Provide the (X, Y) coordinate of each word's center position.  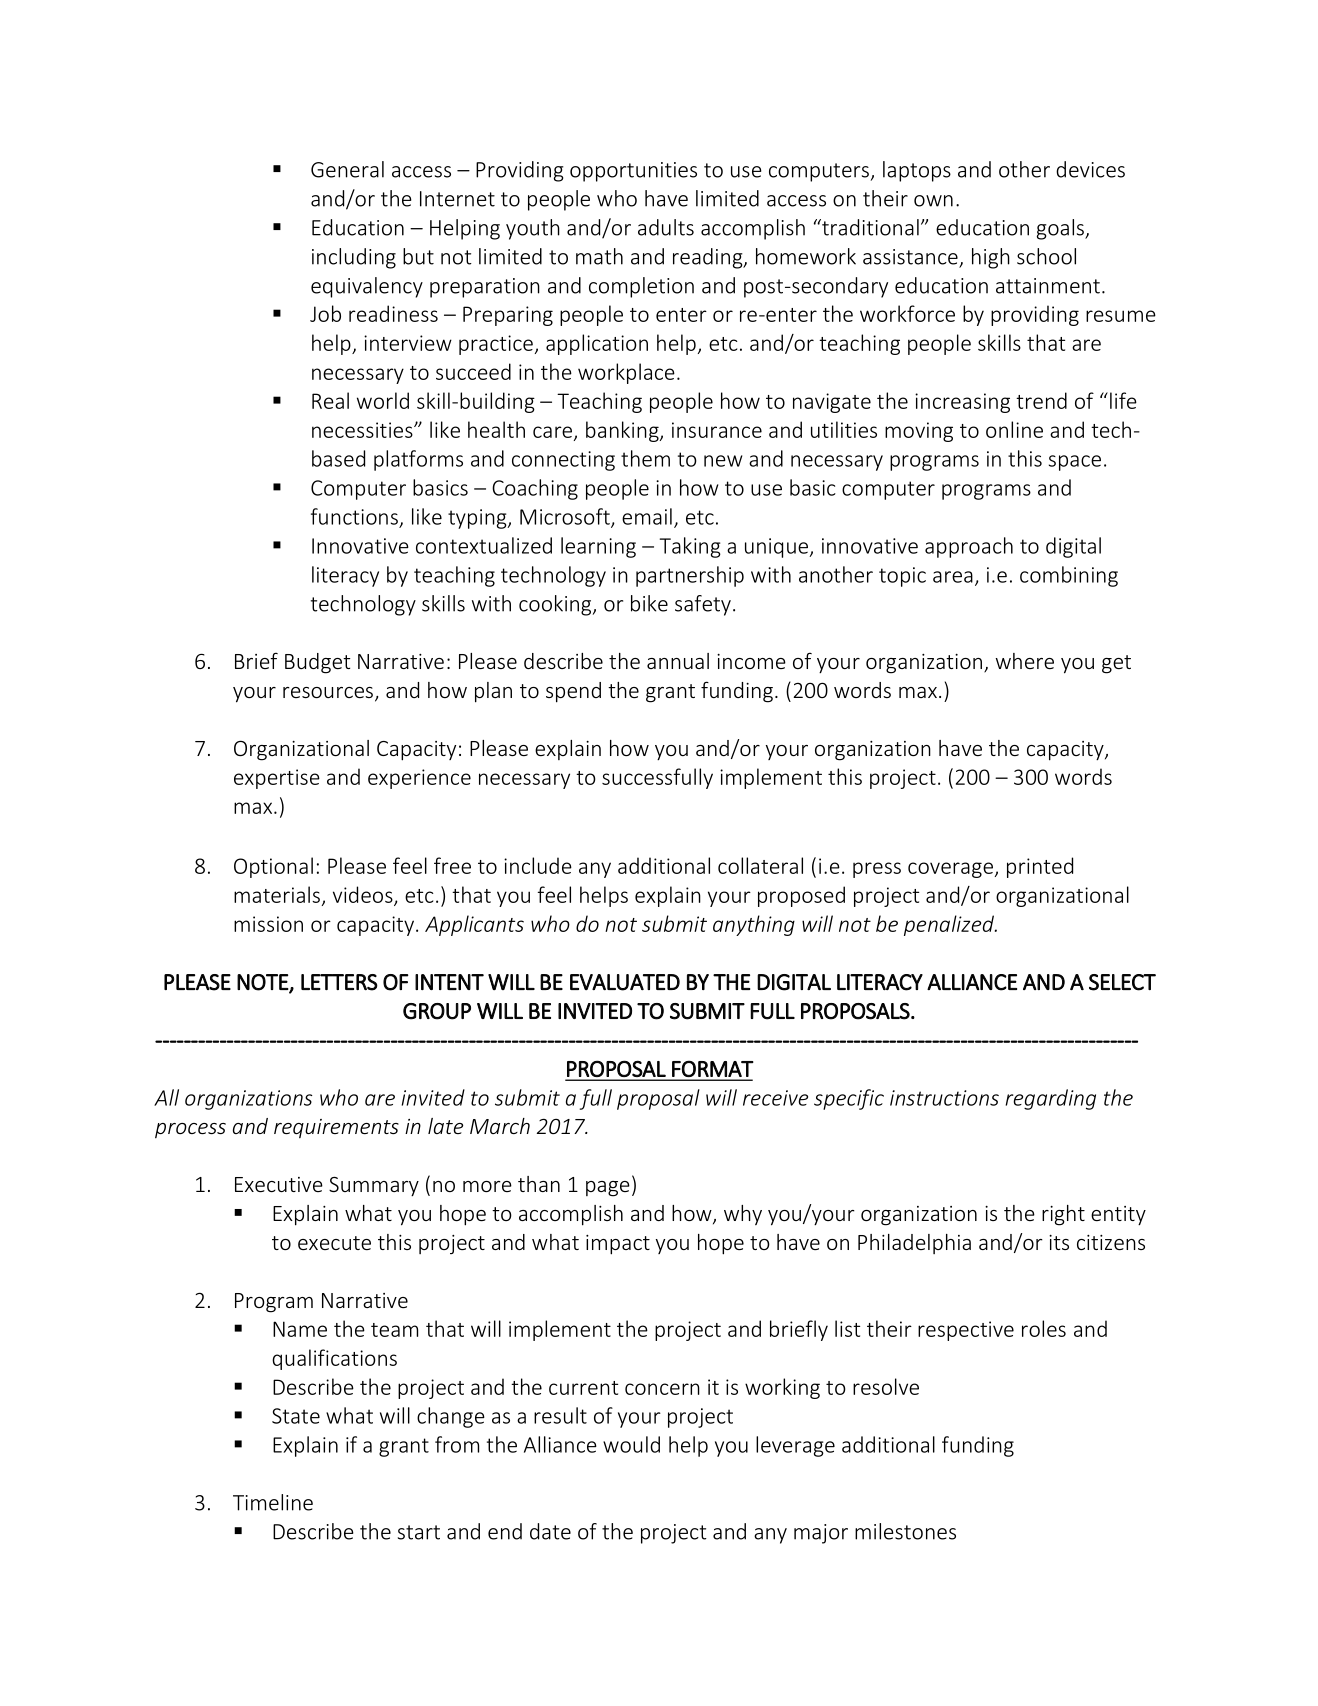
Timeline (273, 1502)
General (347, 169)
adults (666, 227)
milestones (905, 1531)
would (631, 1444)
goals (1061, 229)
